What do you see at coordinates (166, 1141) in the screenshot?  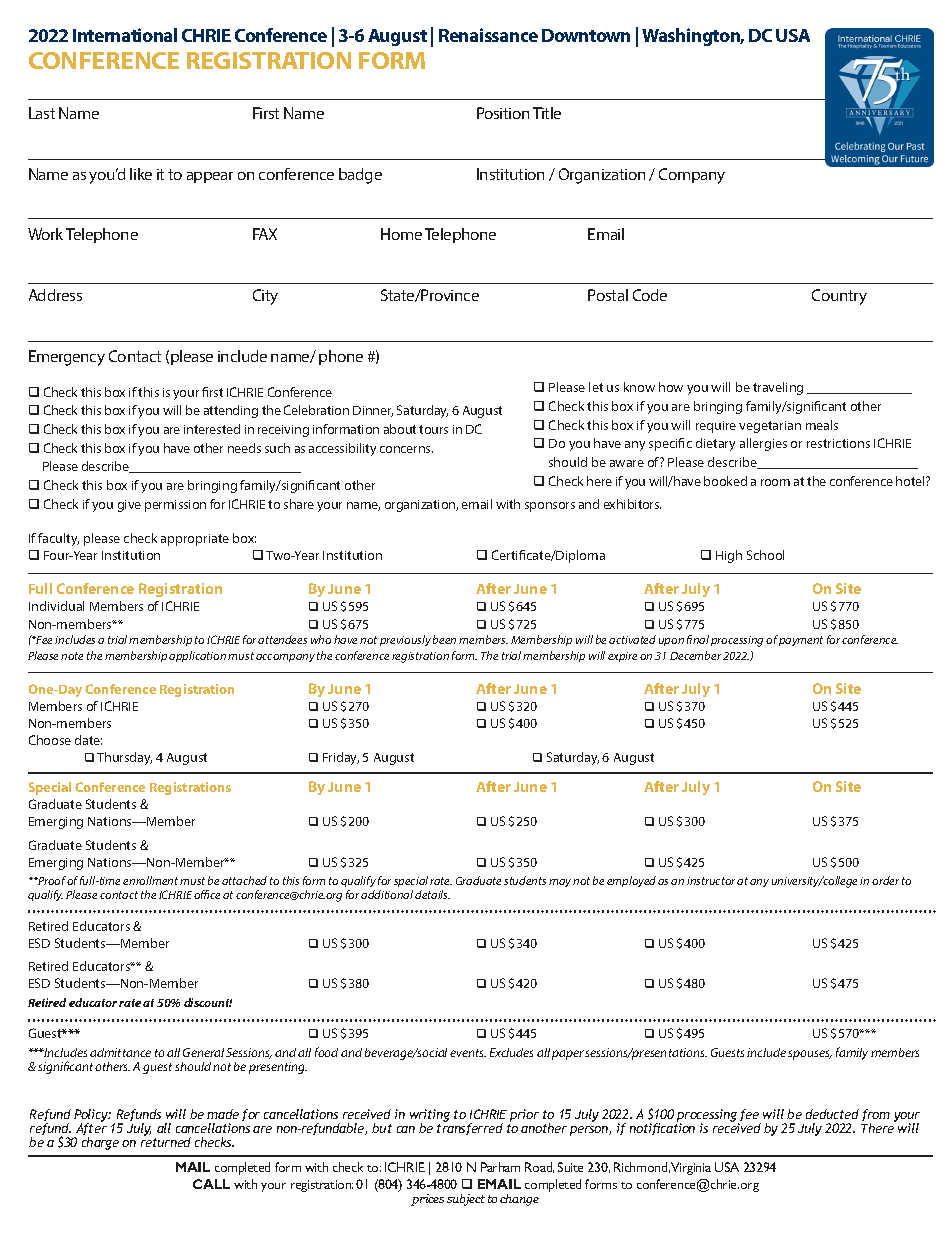 I see `returned` at bounding box center [166, 1141].
